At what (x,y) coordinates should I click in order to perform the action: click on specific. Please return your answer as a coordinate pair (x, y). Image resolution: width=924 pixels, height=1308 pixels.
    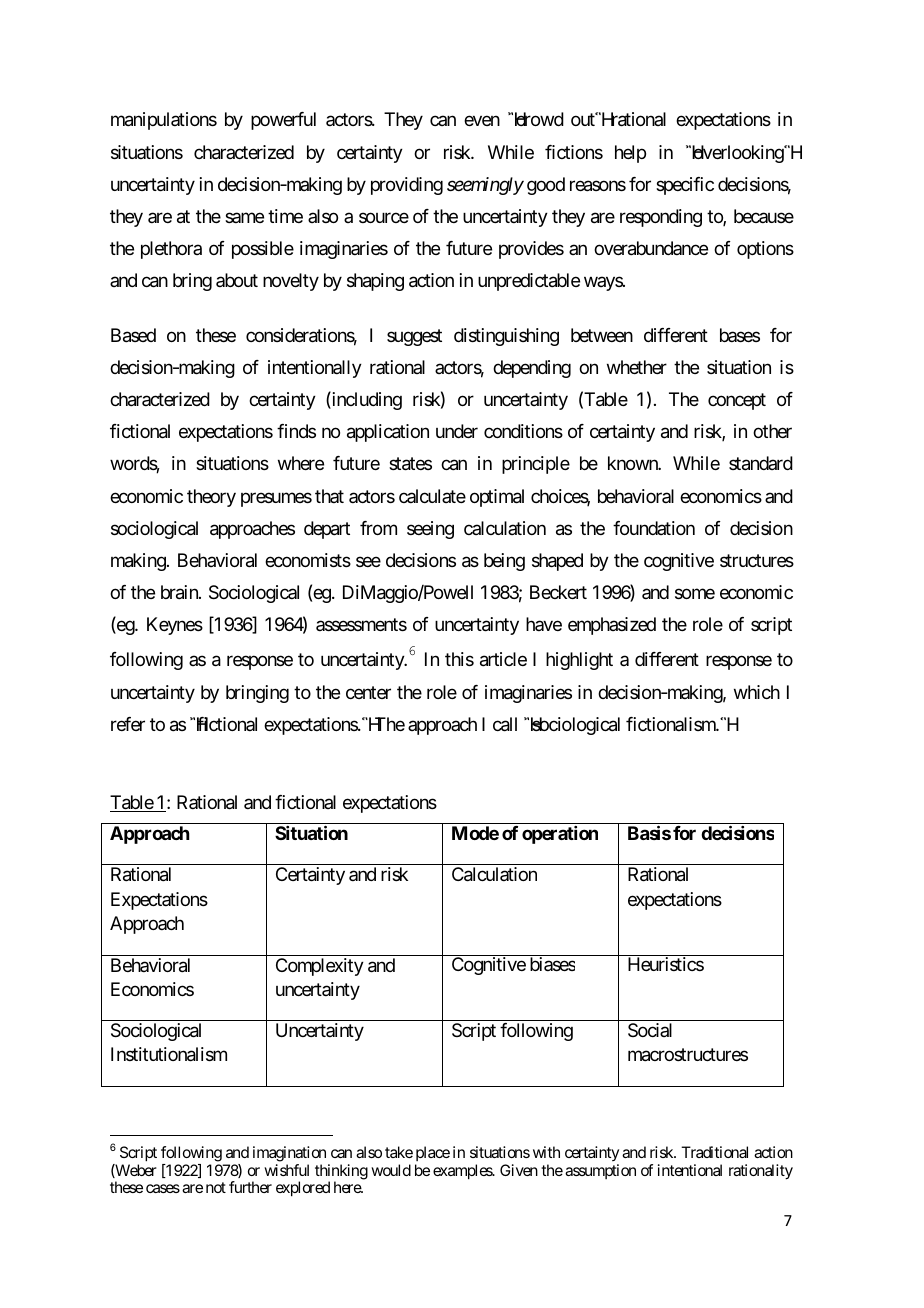
    Looking at the image, I should click on (685, 186).
